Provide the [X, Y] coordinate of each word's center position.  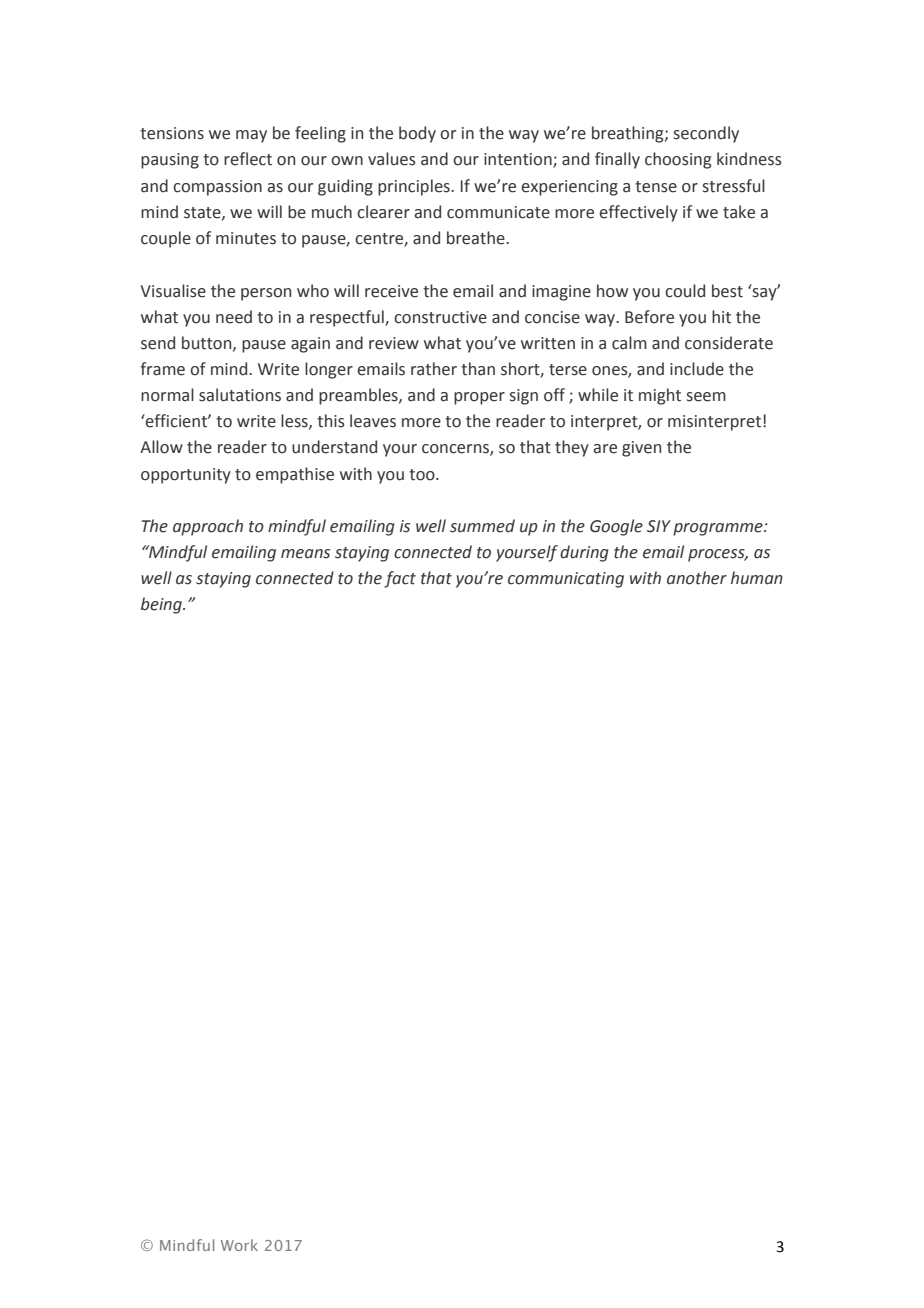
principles [415, 187]
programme [719, 529]
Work [239, 1245]
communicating [566, 580]
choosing [678, 160]
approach [208, 527]
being [162, 605]
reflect [248, 159]
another [697, 578]
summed [482, 526]
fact [400, 579]
